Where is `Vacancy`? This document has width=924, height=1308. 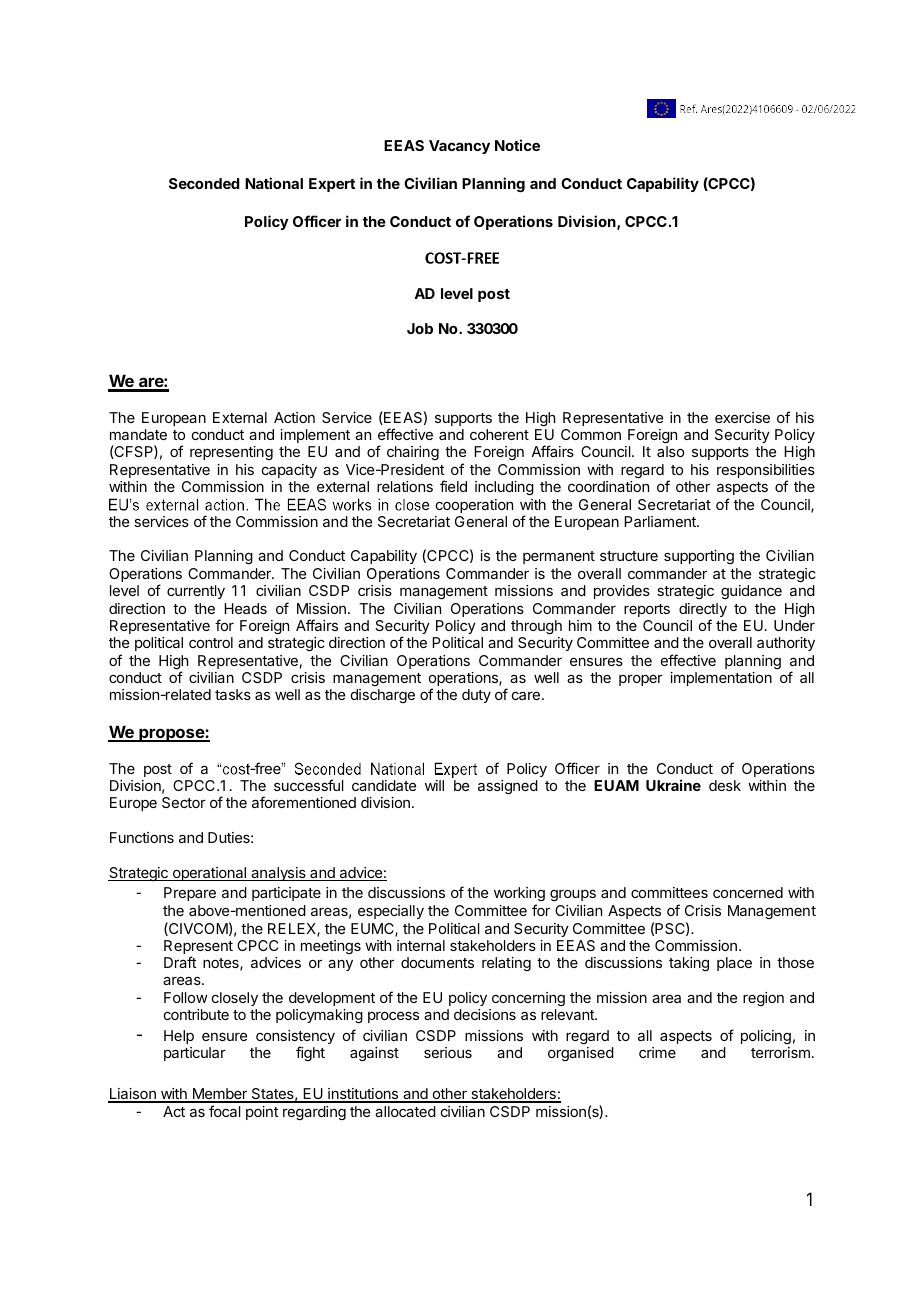
Vacancy is located at coordinates (459, 147).
